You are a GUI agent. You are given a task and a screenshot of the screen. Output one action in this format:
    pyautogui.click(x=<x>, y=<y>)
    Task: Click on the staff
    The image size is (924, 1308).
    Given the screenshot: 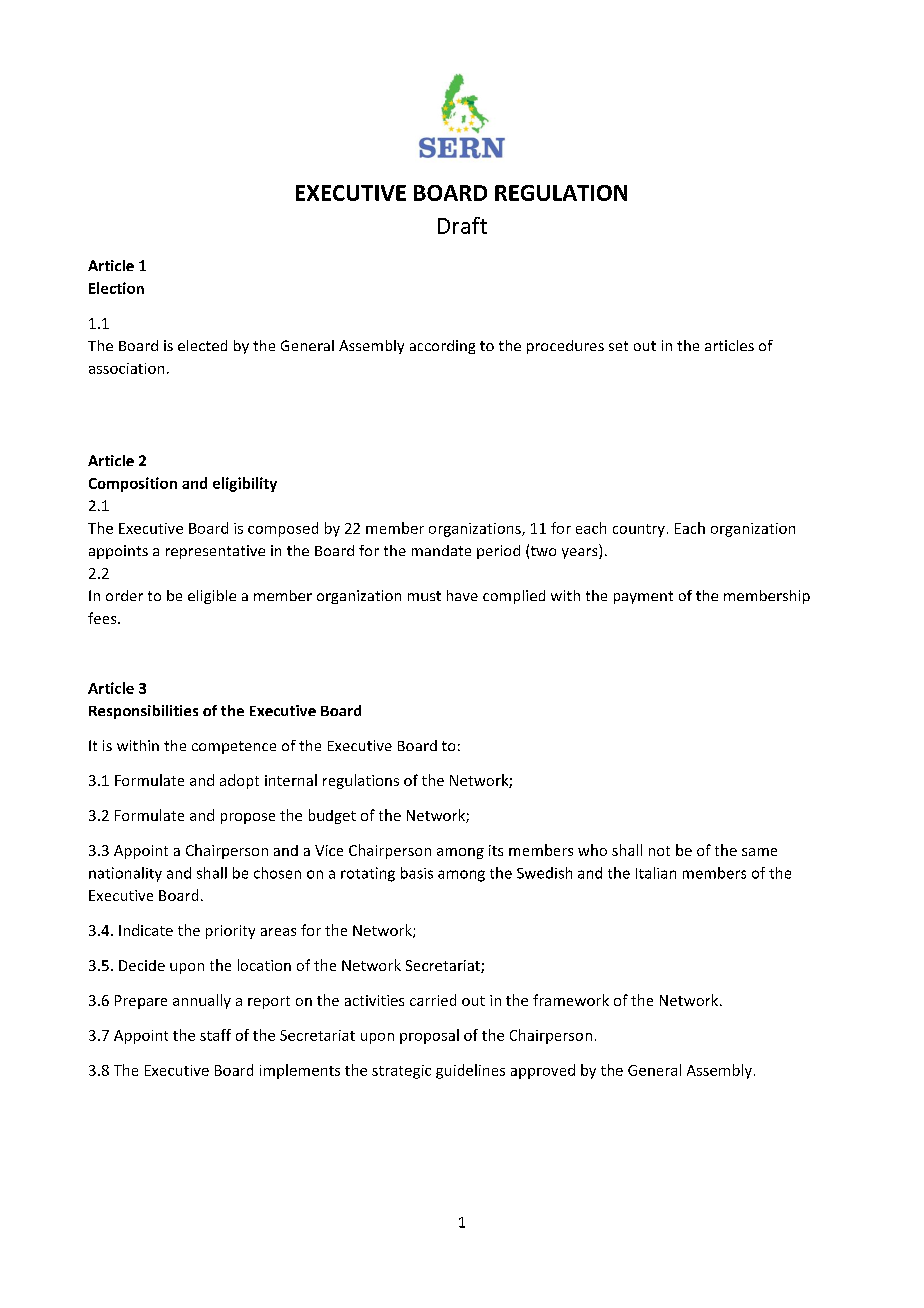 What is the action you would take?
    pyautogui.click(x=215, y=1035)
